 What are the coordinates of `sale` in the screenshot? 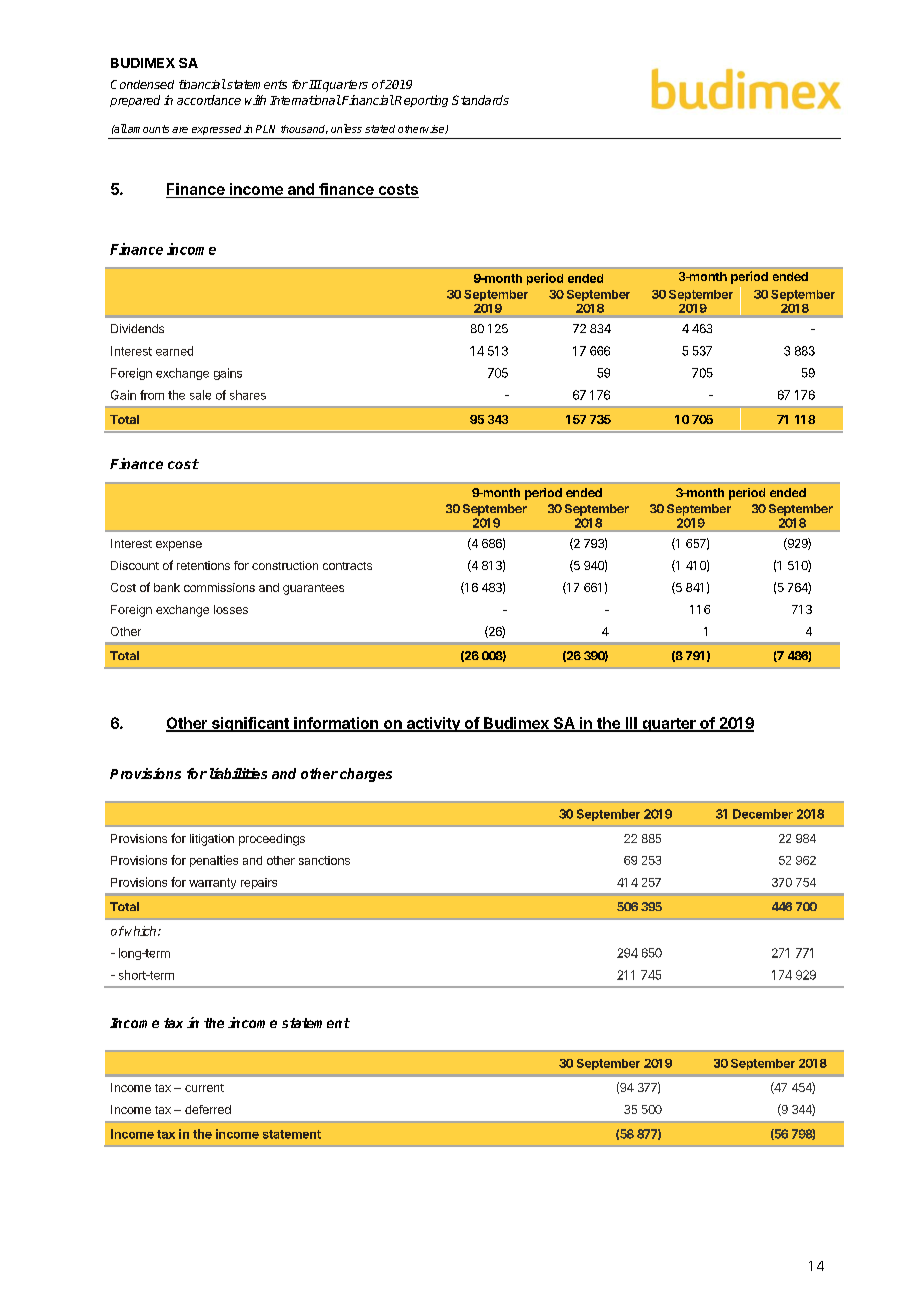 It's located at (200, 395).
